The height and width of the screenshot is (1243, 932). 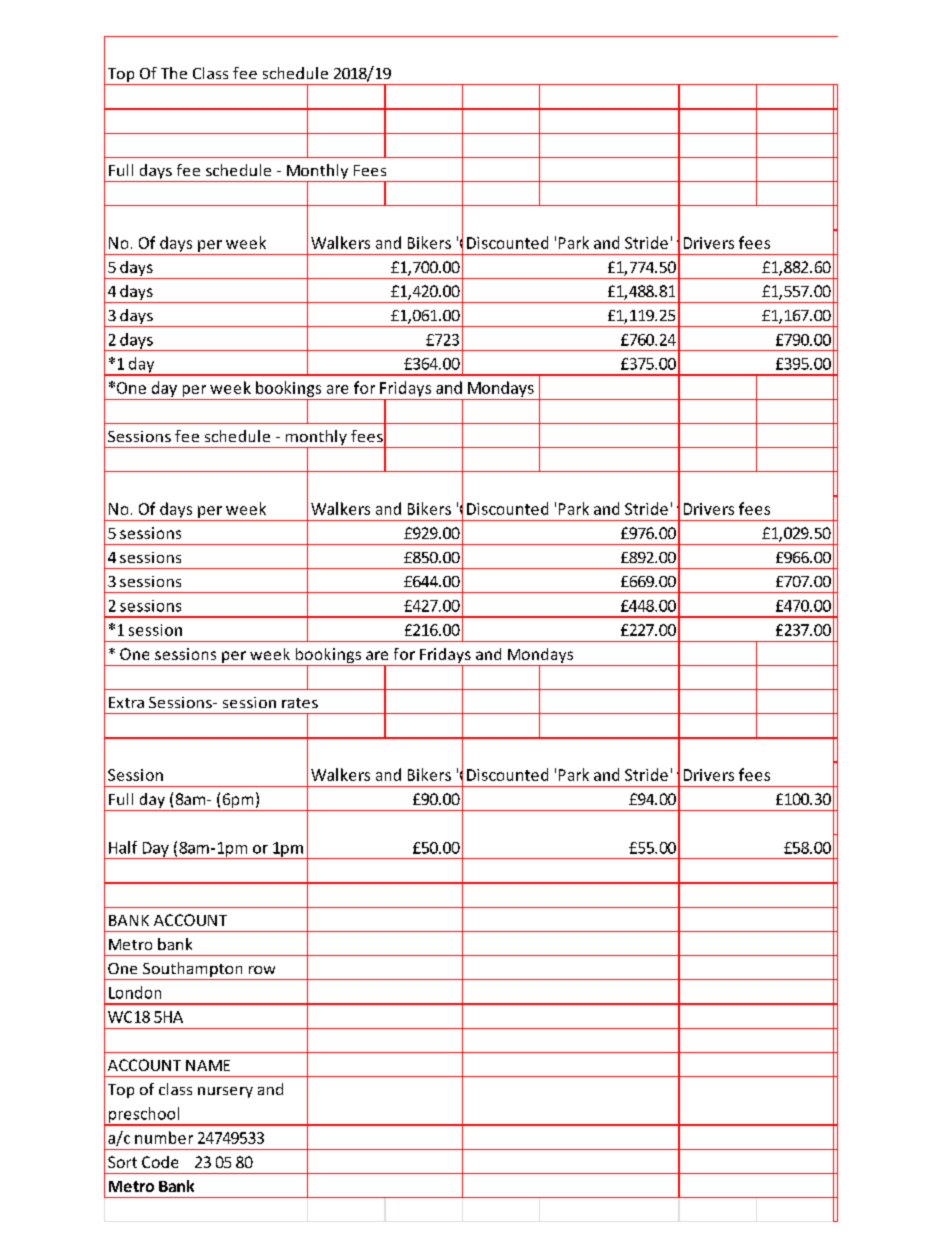 What do you see at coordinates (126, 702) in the screenshot?
I see `Extra` at bounding box center [126, 702].
